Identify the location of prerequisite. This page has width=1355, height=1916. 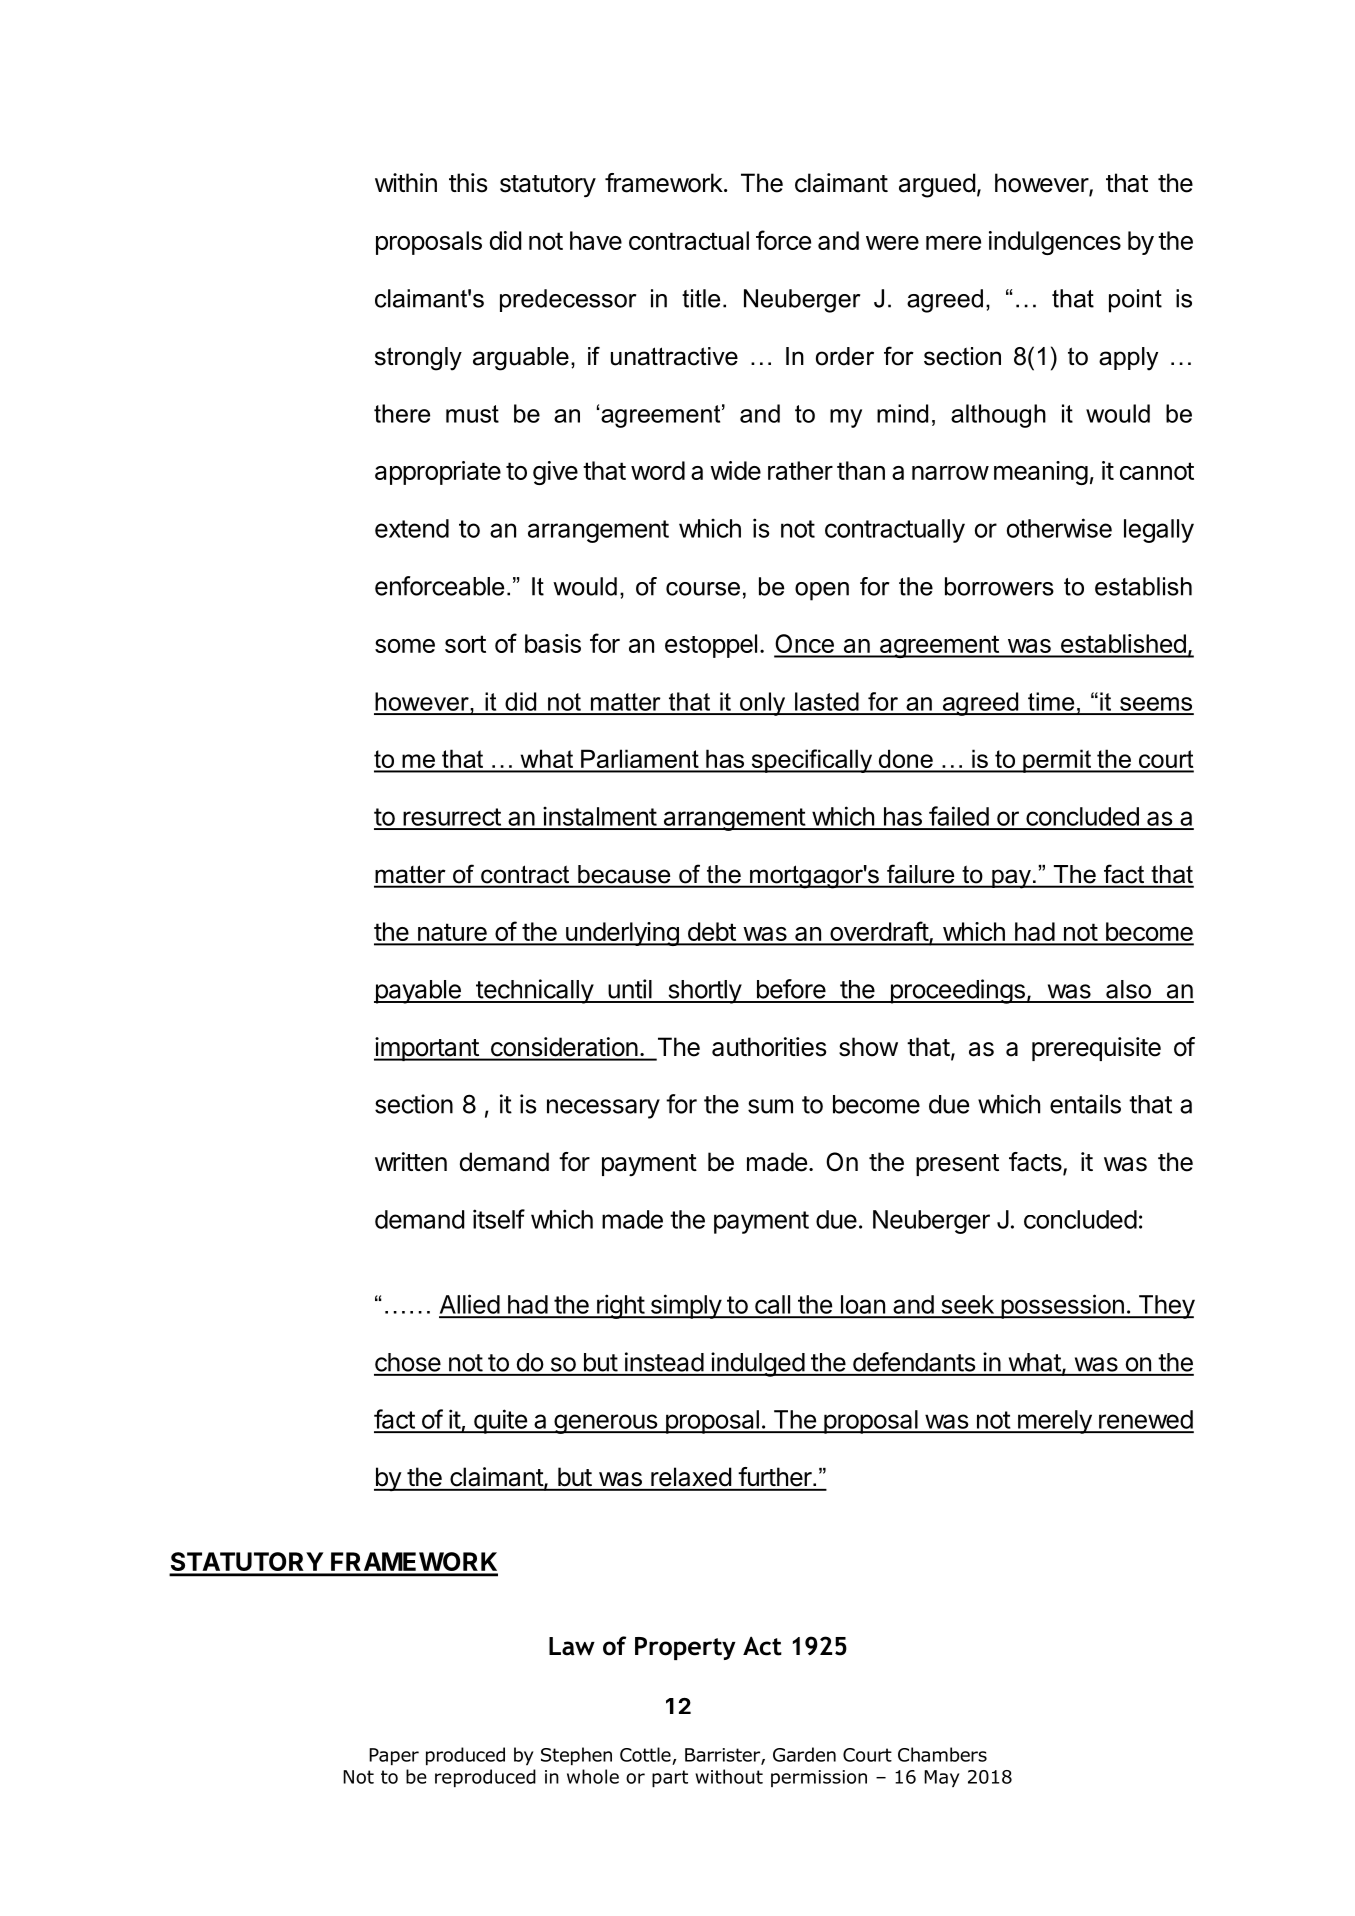
(1096, 1049).
